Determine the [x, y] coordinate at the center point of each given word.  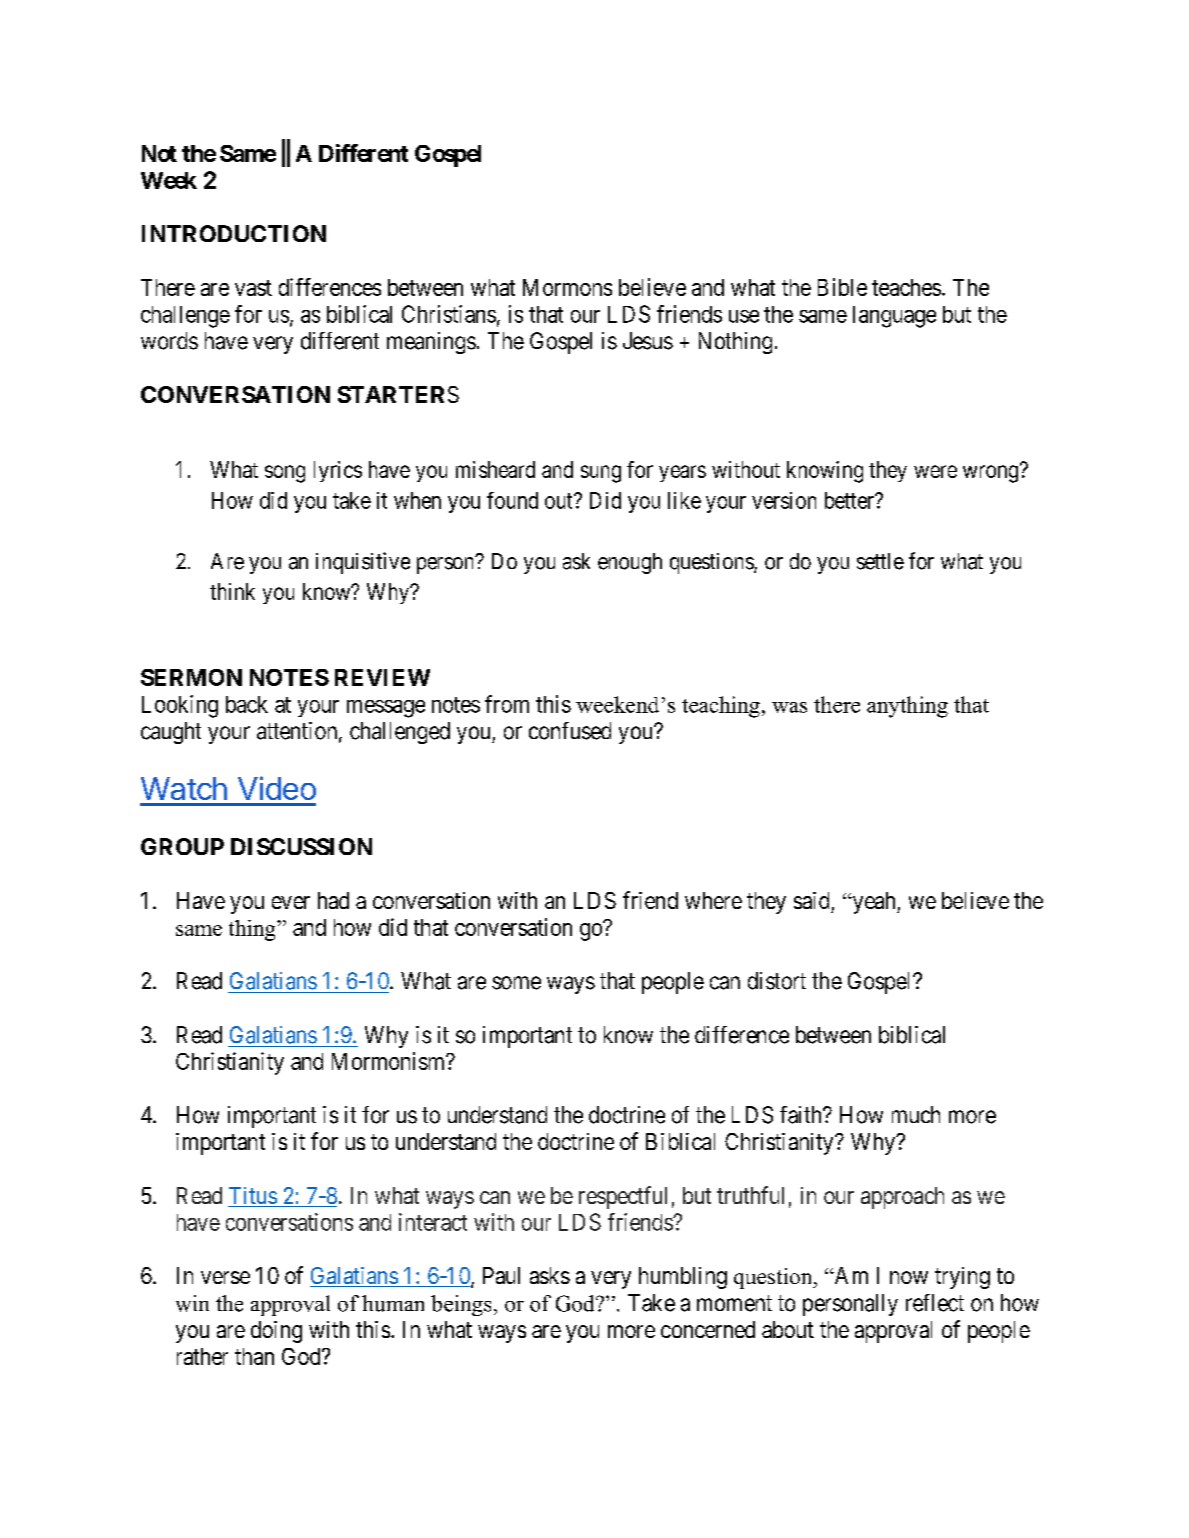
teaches [906, 287]
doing [276, 1332]
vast [253, 288]
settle [880, 561]
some [516, 983]
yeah [874, 903]
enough [630, 563]
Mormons [567, 287]
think [232, 591]
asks [550, 1275]
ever [291, 902]
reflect [935, 1303]
